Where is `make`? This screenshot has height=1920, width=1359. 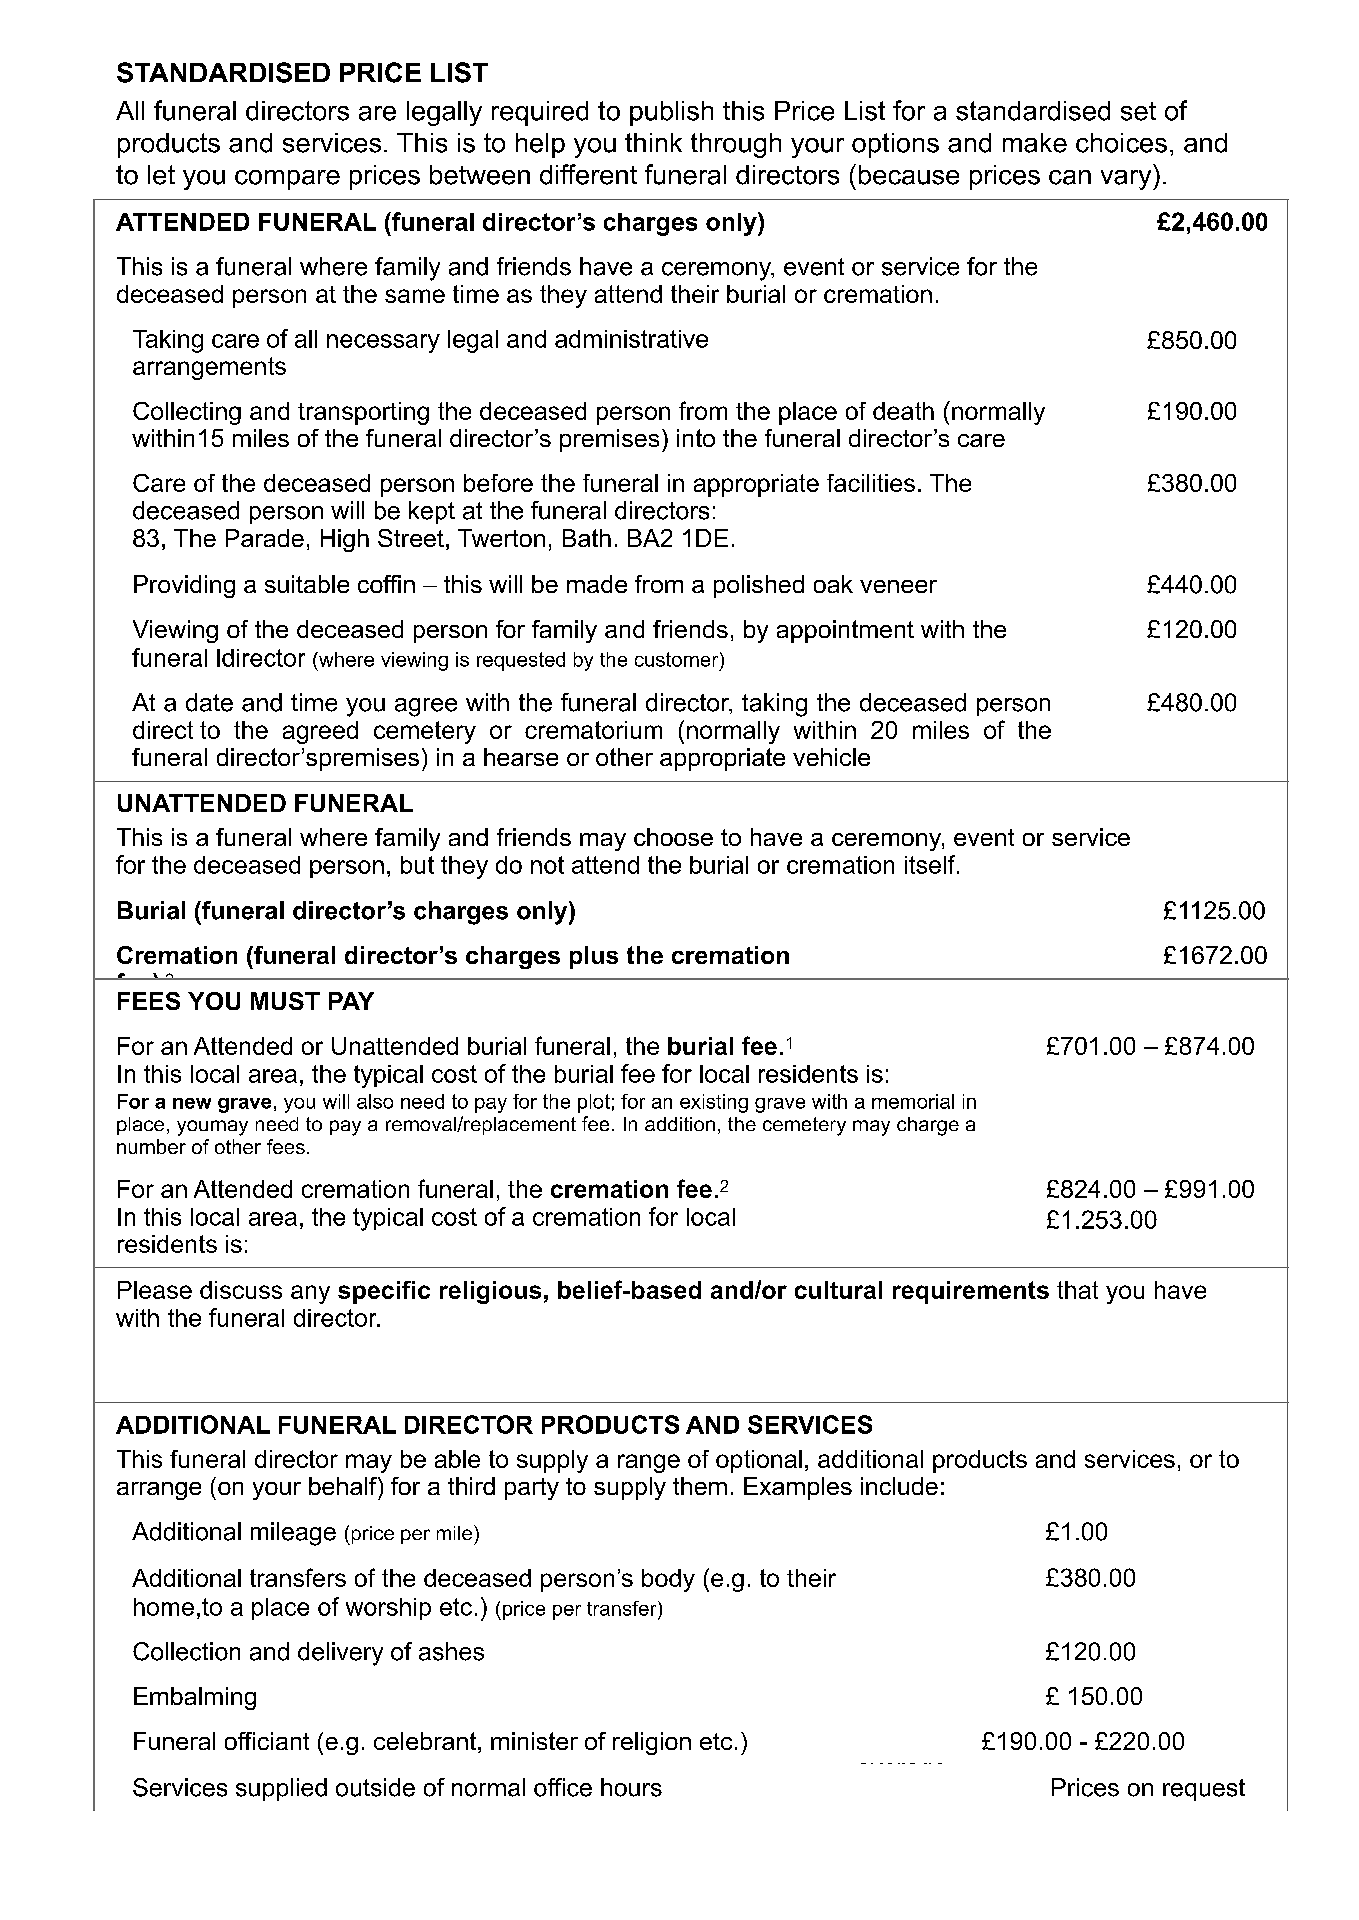
make is located at coordinates (1035, 143).
